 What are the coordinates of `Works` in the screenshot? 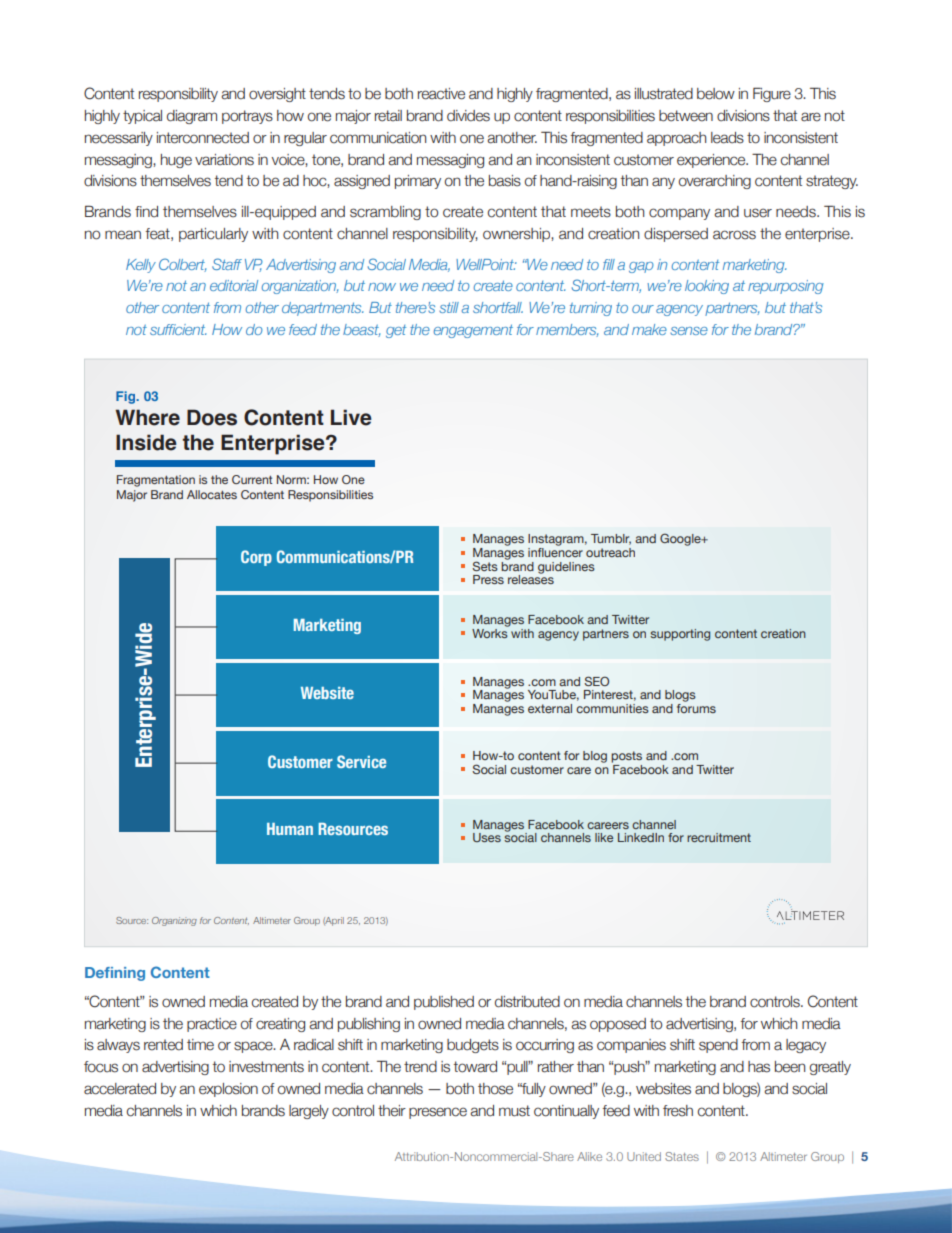 It's located at (490, 632).
